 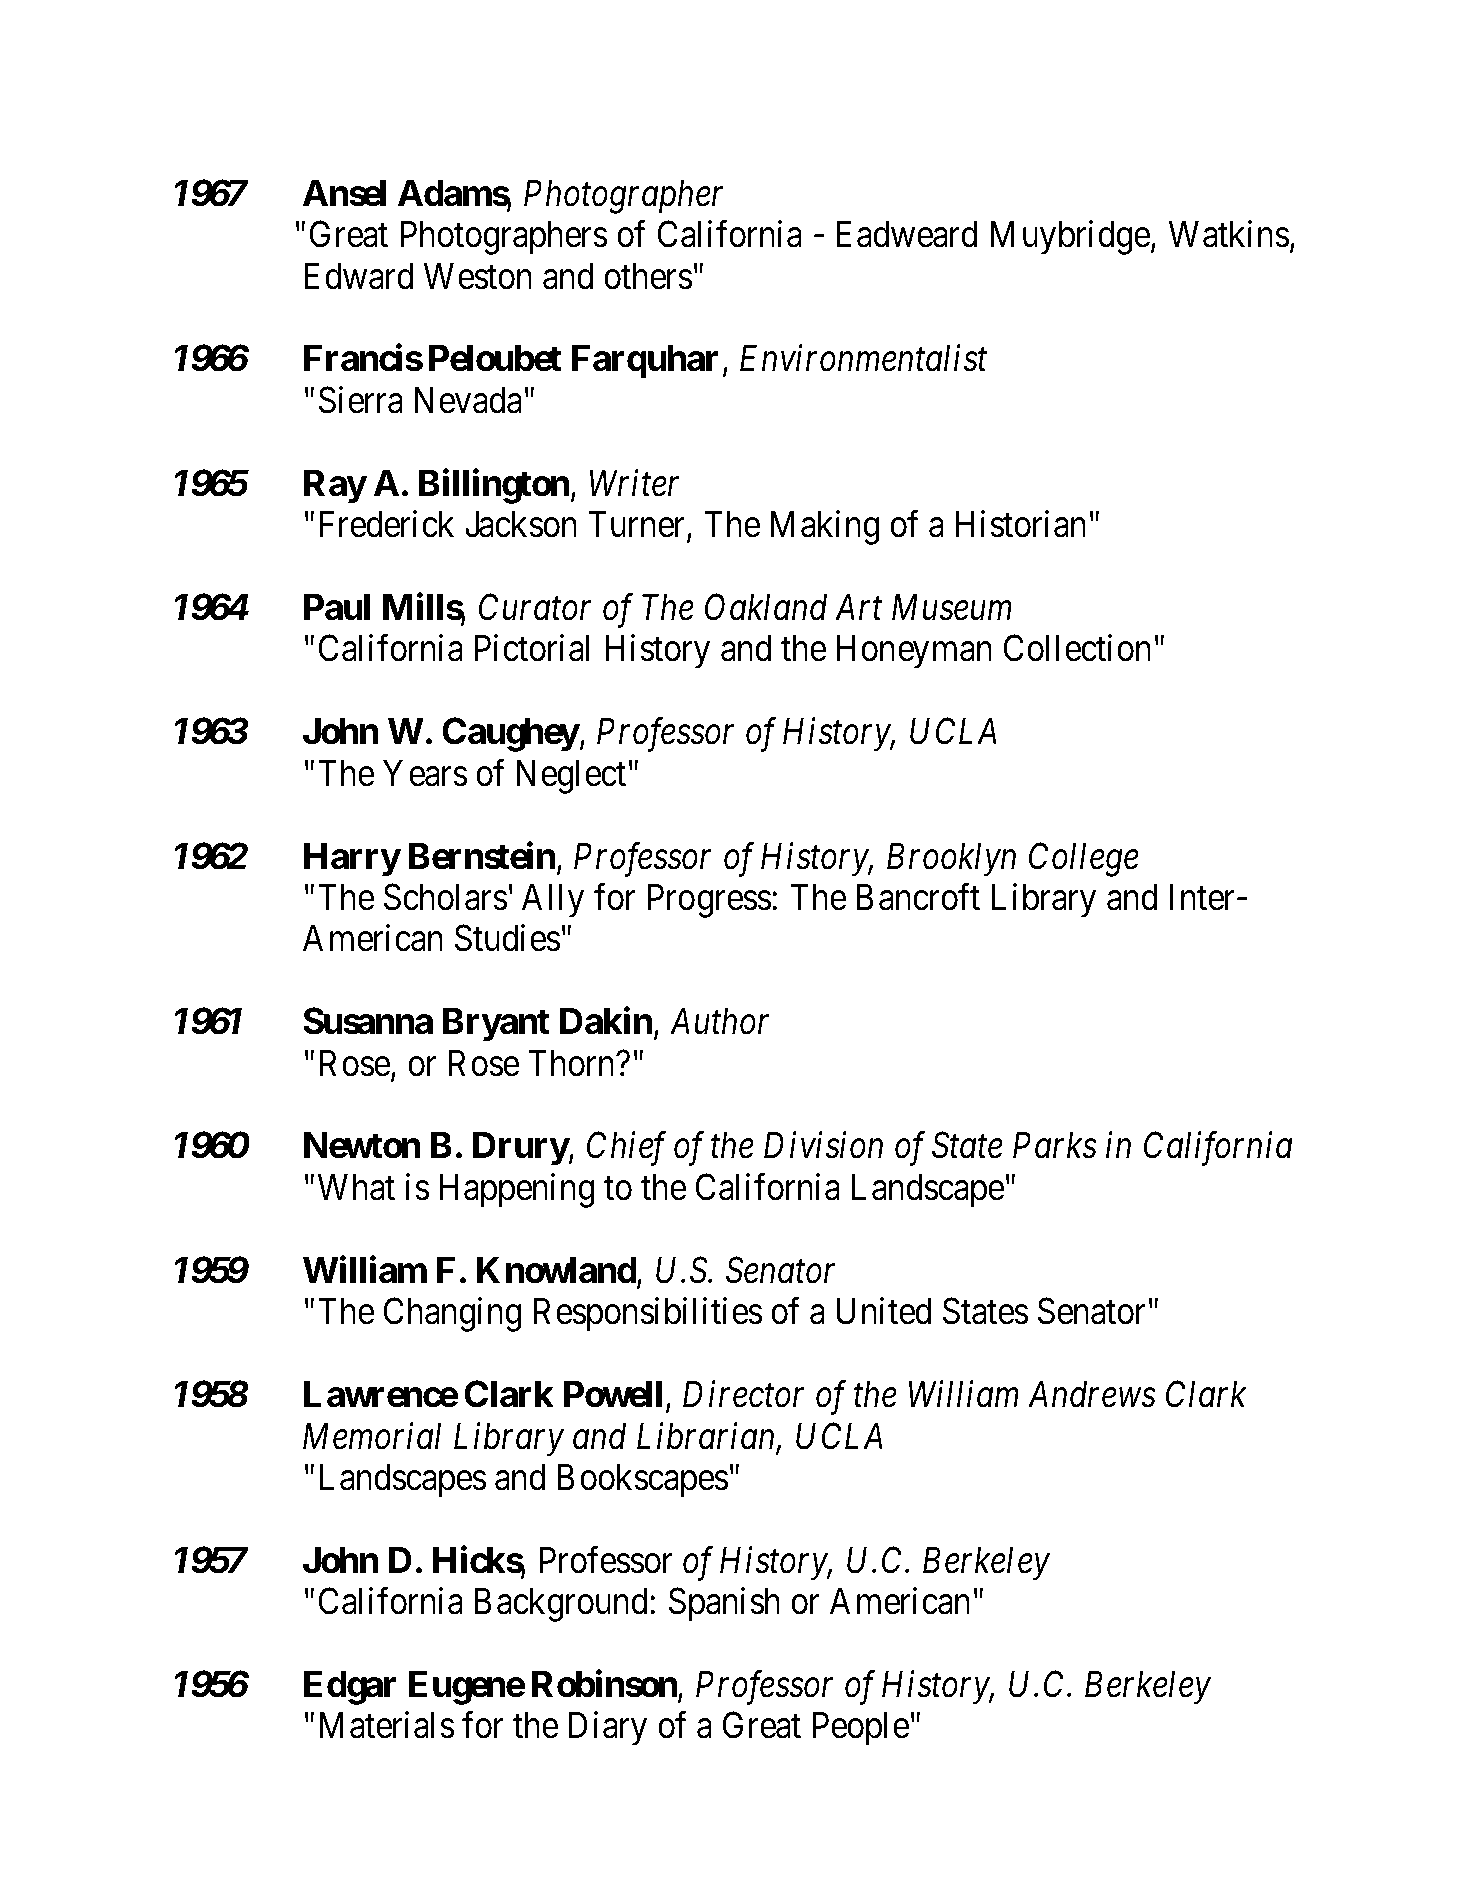 I want to click on Oakland, so click(x=766, y=607).
